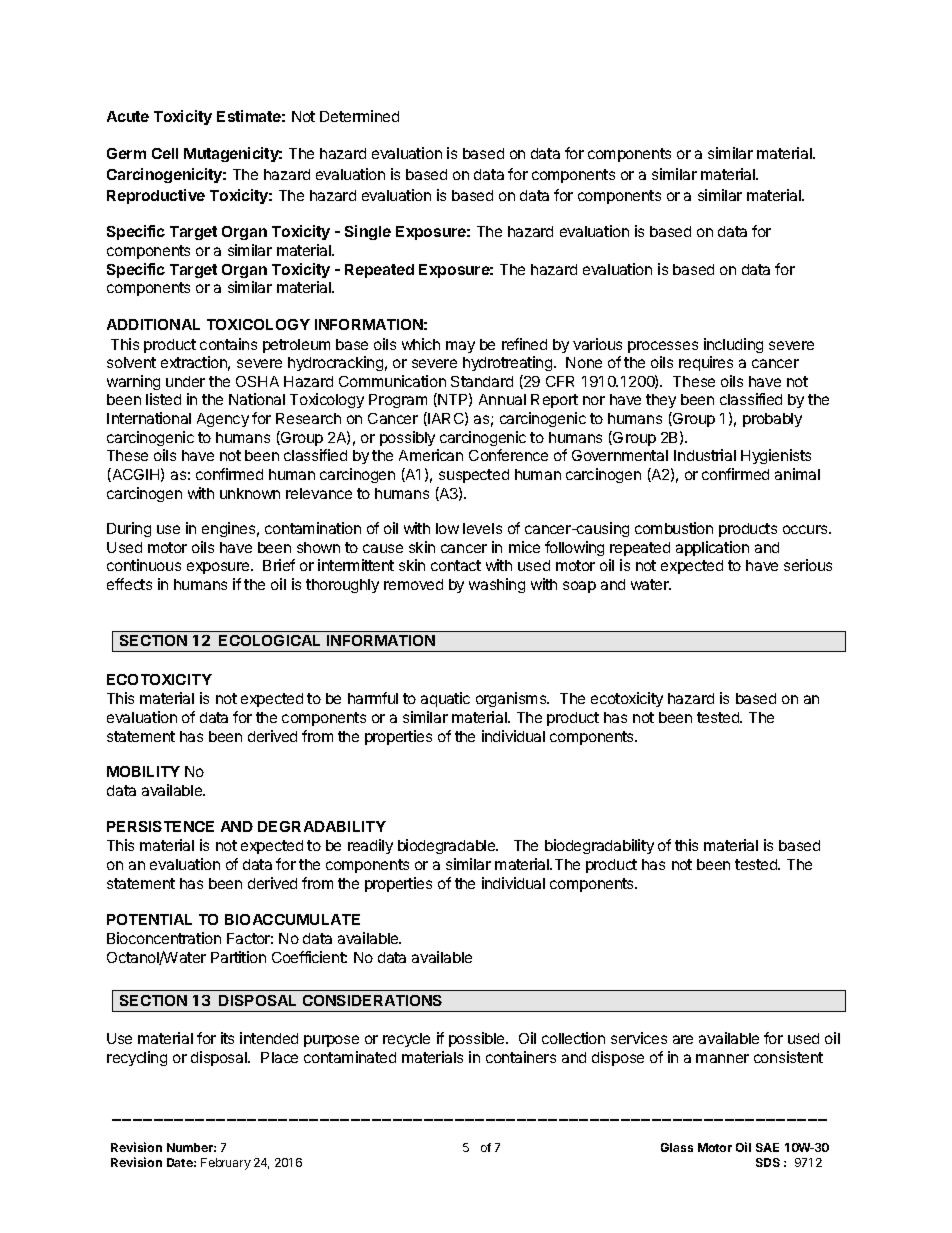 The width and height of the screenshot is (952, 1233). What do you see at coordinates (269, 640) in the screenshot?
I see `ECOLOGICAL` at bounding box center [269, 640].
